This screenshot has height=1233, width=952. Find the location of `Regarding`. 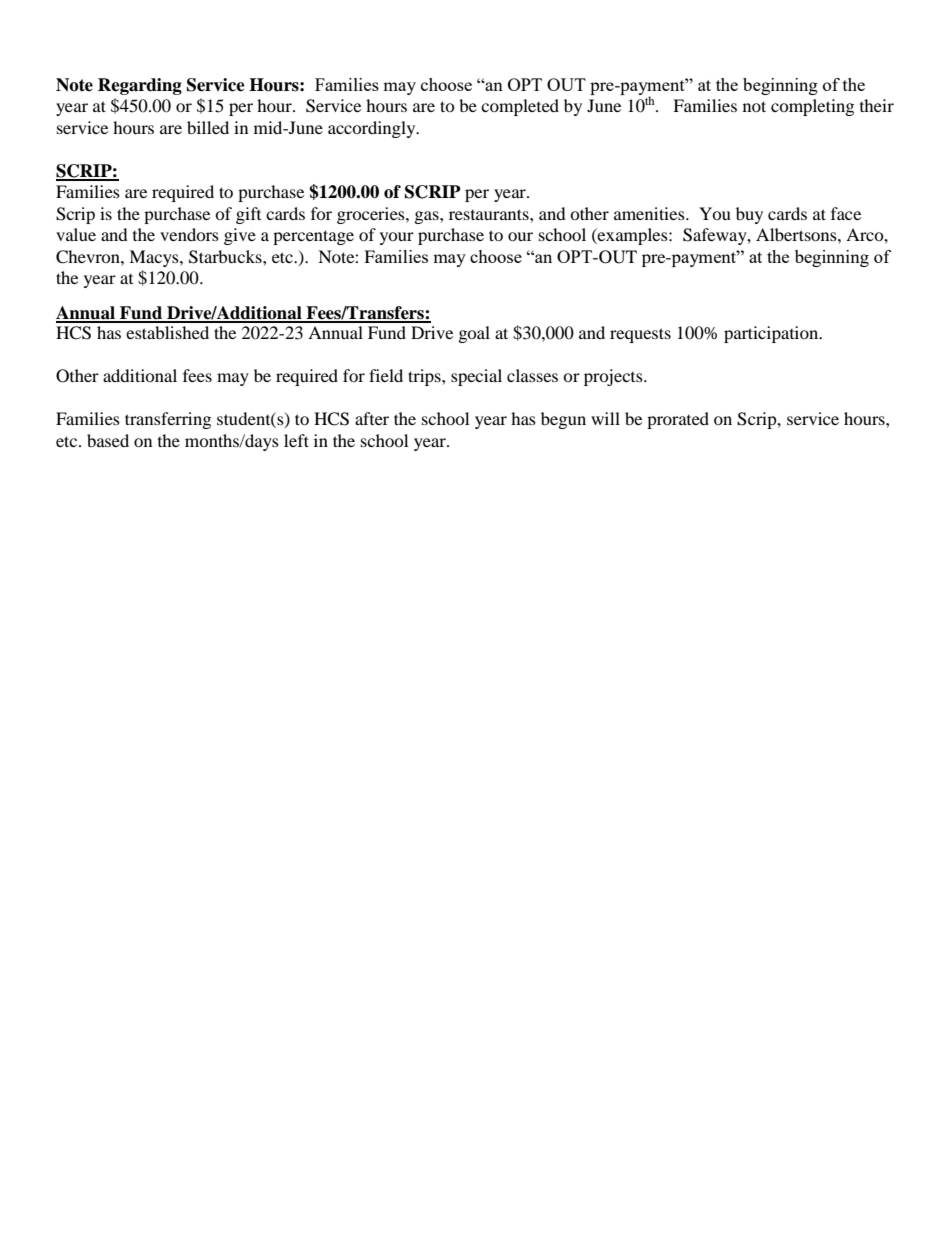

Regarding is located at coordinates (140, 86).
